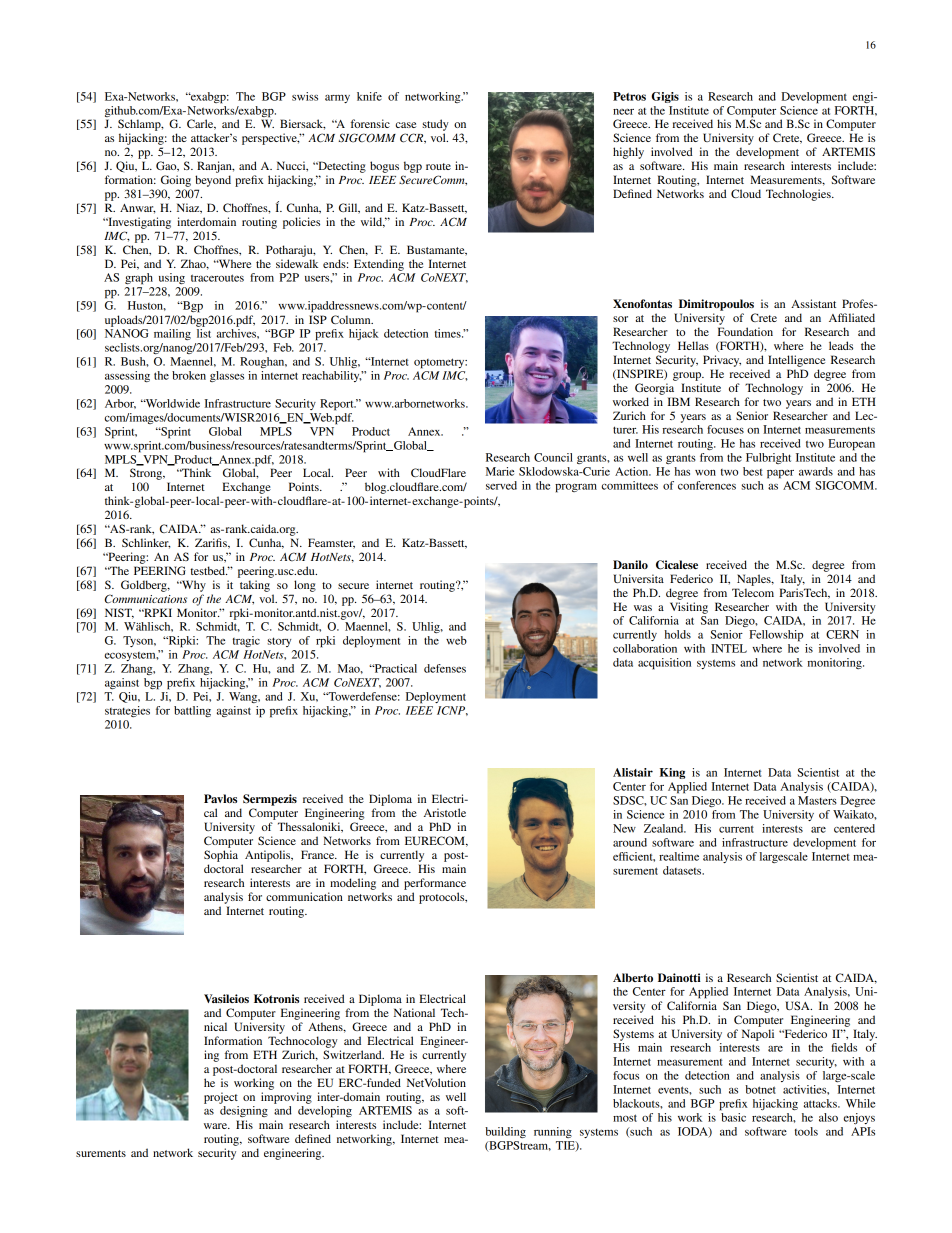 The height and width of the page is (1233, 952). Describe the element at coordinates (776, 636) in the page. I see `Fellowship` at that location.
